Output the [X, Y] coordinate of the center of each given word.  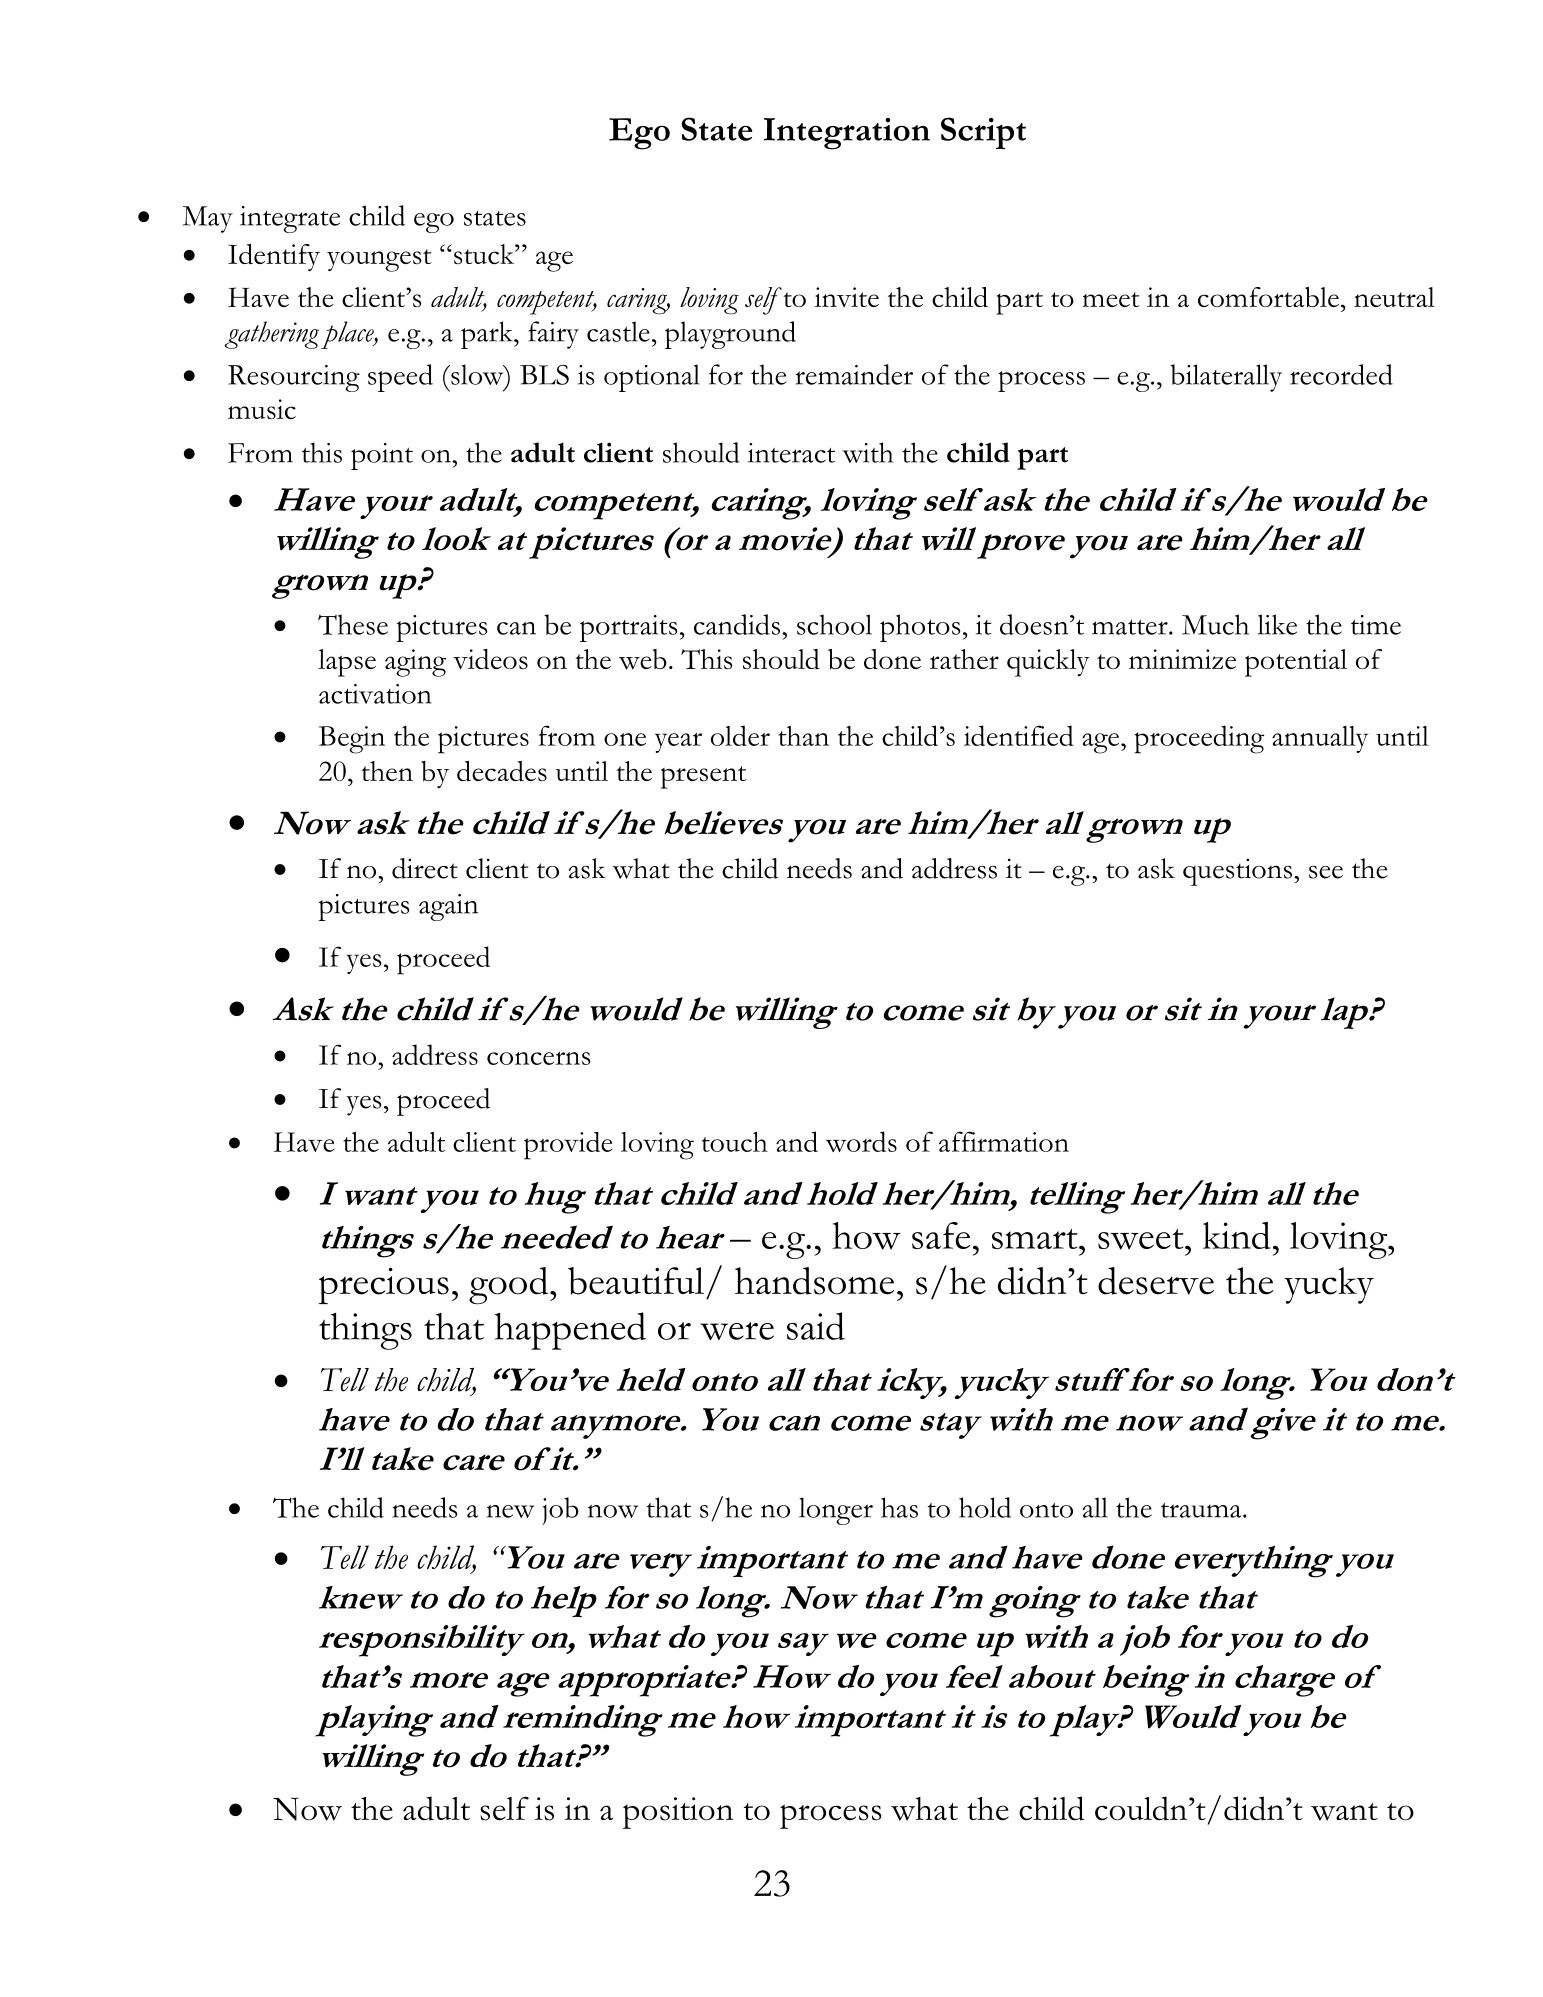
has [899, 1507]
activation [375, 694]
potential [1296, 663]
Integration [847, 134]
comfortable [1268, 297]
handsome [814, 1281]
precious [384, 1286]
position [678, 1813]
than [803, 736]
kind [1236, 1235]
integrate [290, 219]
